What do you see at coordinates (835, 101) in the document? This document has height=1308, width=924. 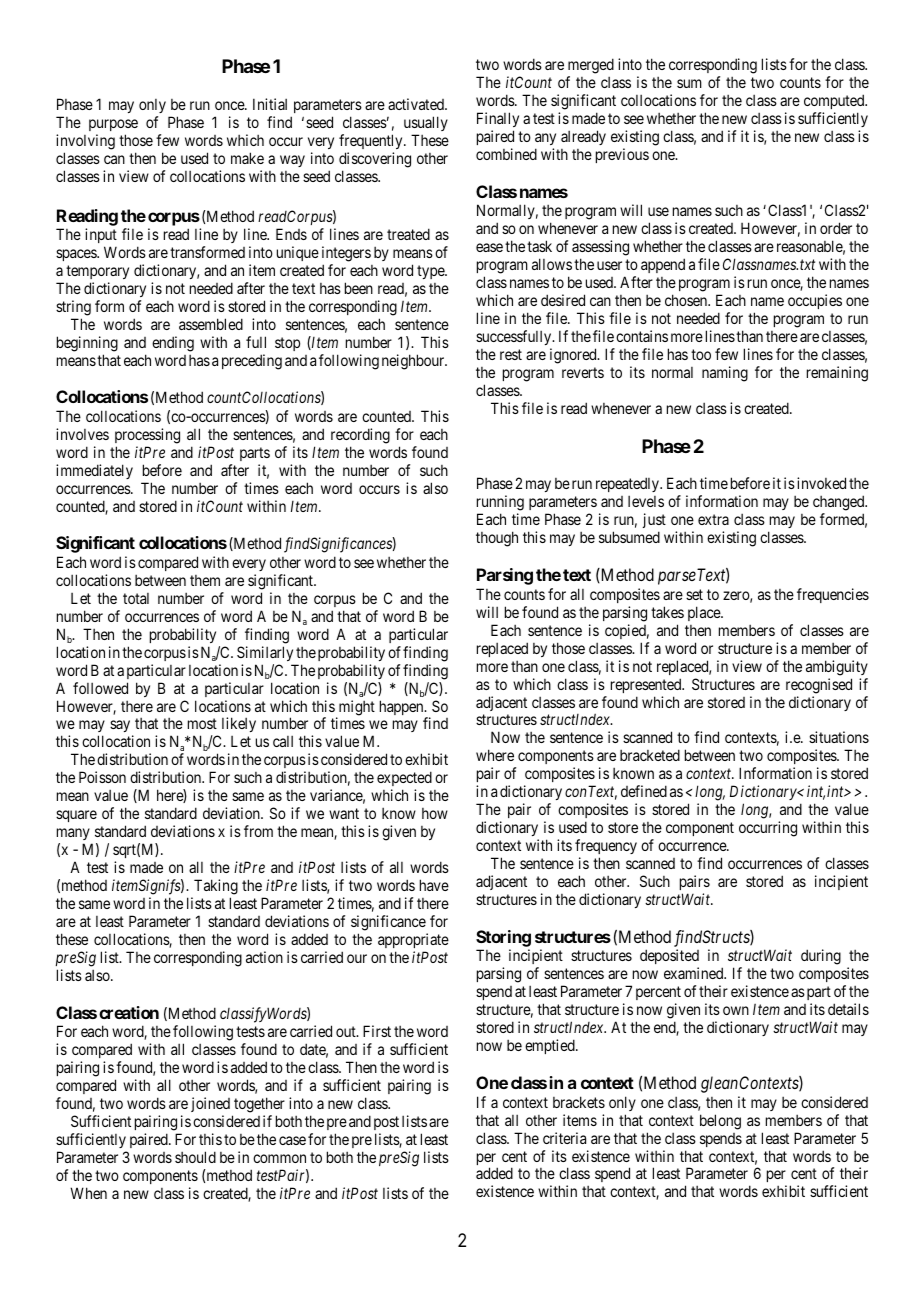 I see `computed` at bounding box center [835, 101].
